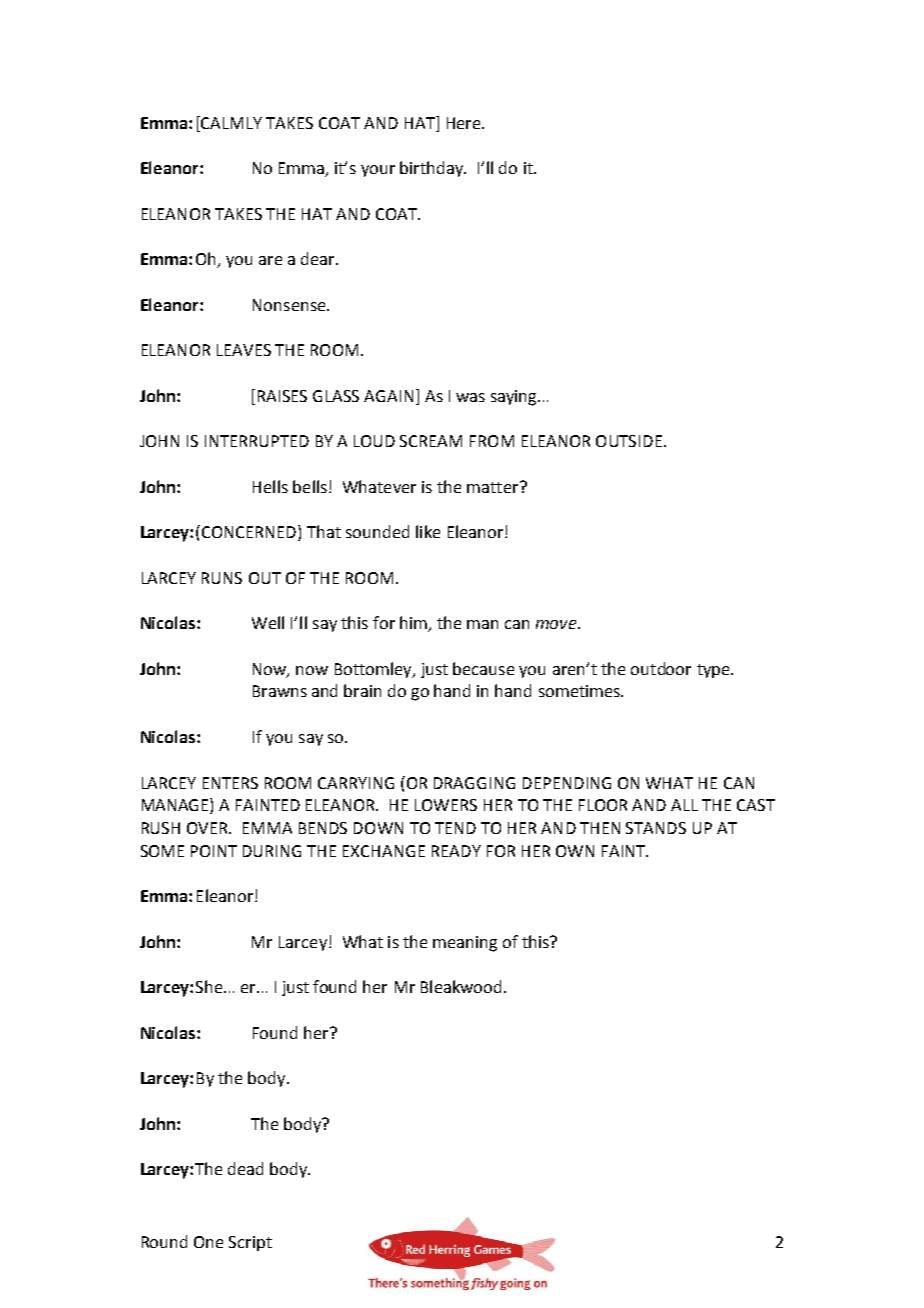 This screenshot has height=1308, width=924. I want to click on INTERRUPTED, so click(257, 441).
